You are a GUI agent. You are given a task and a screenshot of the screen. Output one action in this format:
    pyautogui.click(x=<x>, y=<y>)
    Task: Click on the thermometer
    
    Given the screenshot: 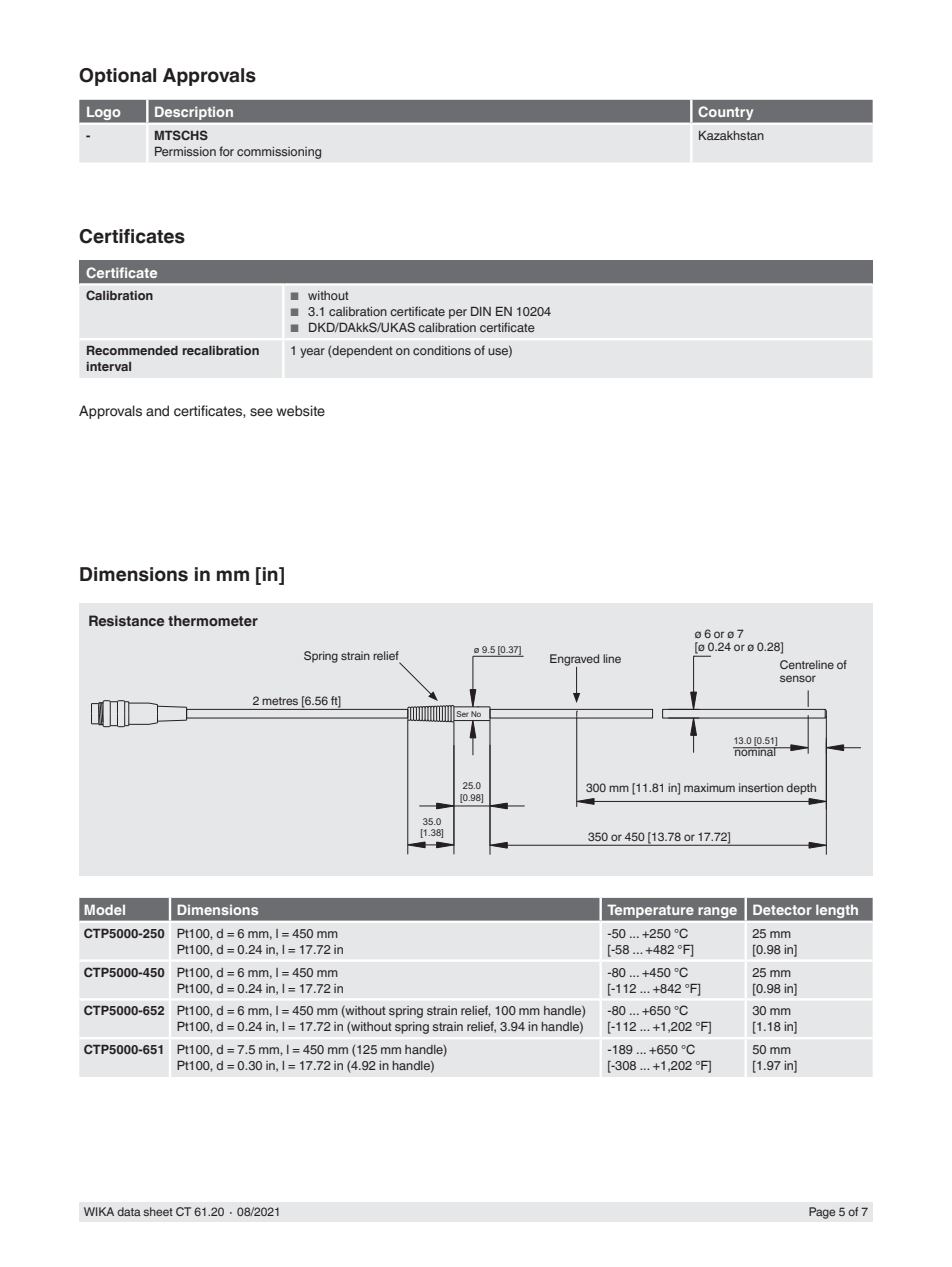 What is the action you would take?
    pyautogui.click(x=213, y=620)
